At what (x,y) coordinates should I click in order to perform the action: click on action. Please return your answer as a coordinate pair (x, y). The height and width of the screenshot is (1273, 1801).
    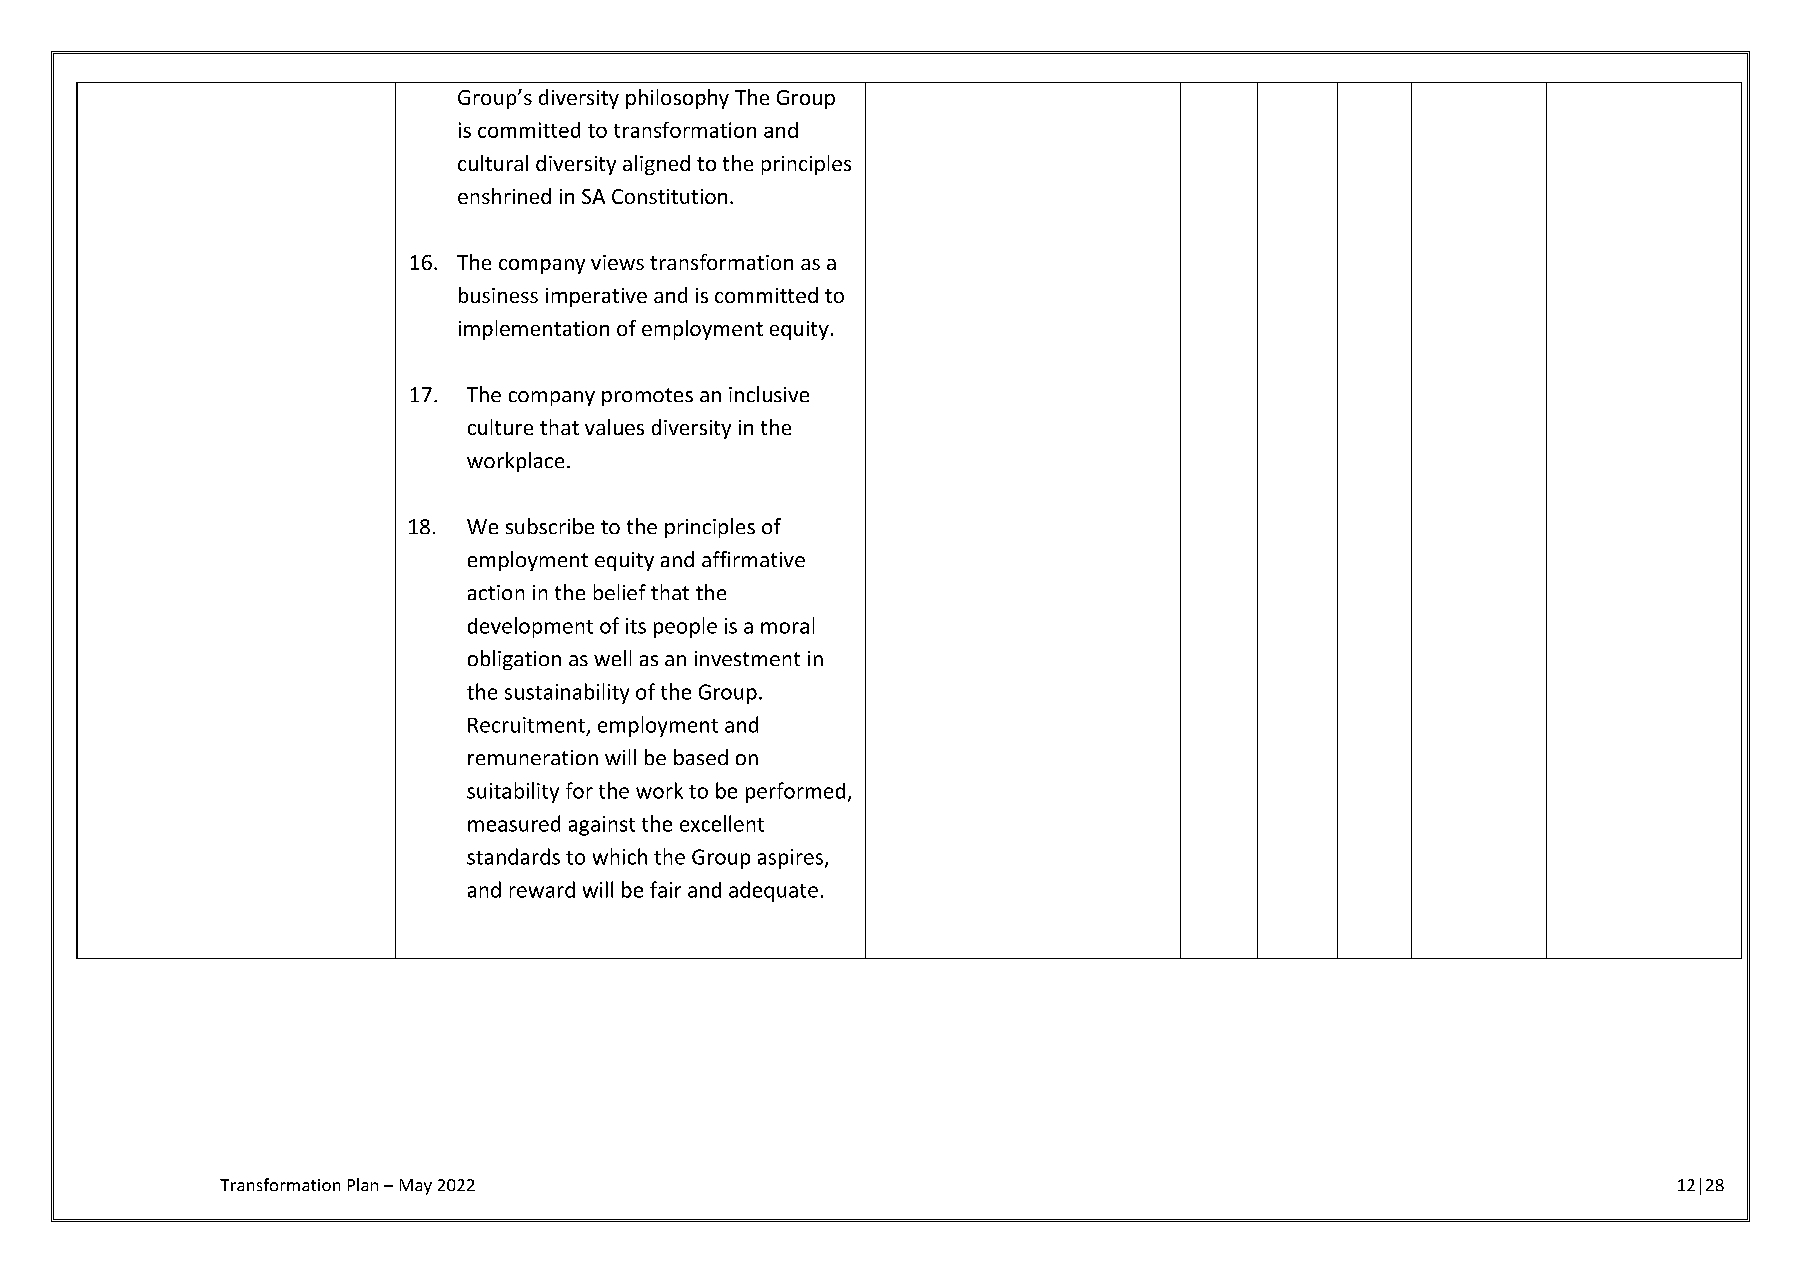
    Looking at the image, I should click on (496, 592).
